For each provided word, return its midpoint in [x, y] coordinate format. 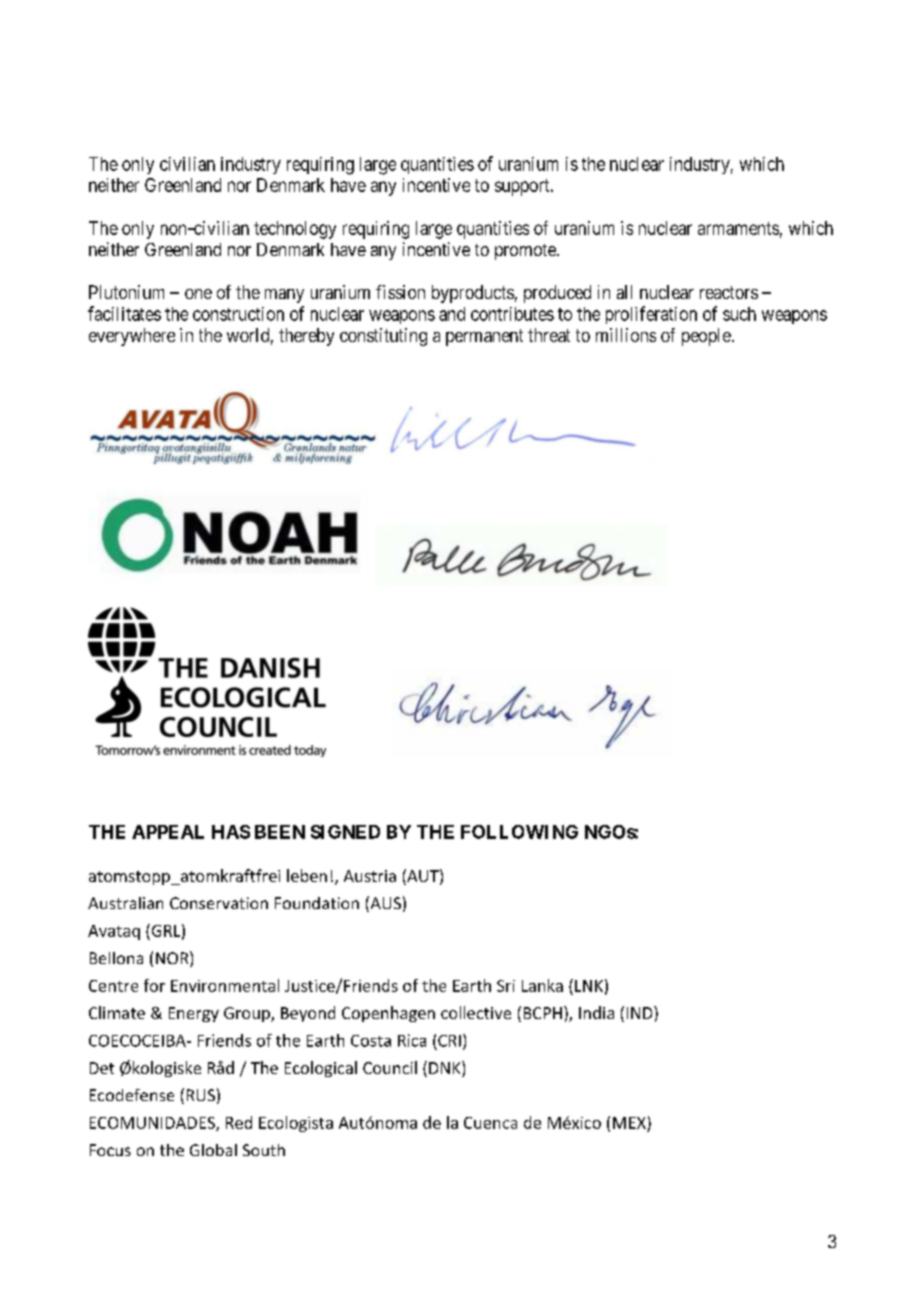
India [596, 1012]
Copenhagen [388, 1014]
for [154, 985]
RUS [201, 1095]
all [624, 292]
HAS [231, 832]
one [198, 294]
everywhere [132, 337]
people [706, 337]
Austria [370, 876]
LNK [589, 986]
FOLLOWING [519, 832]
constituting [383, 337]
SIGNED [345, 832]
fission [400, 292]
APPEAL [168, 832]
